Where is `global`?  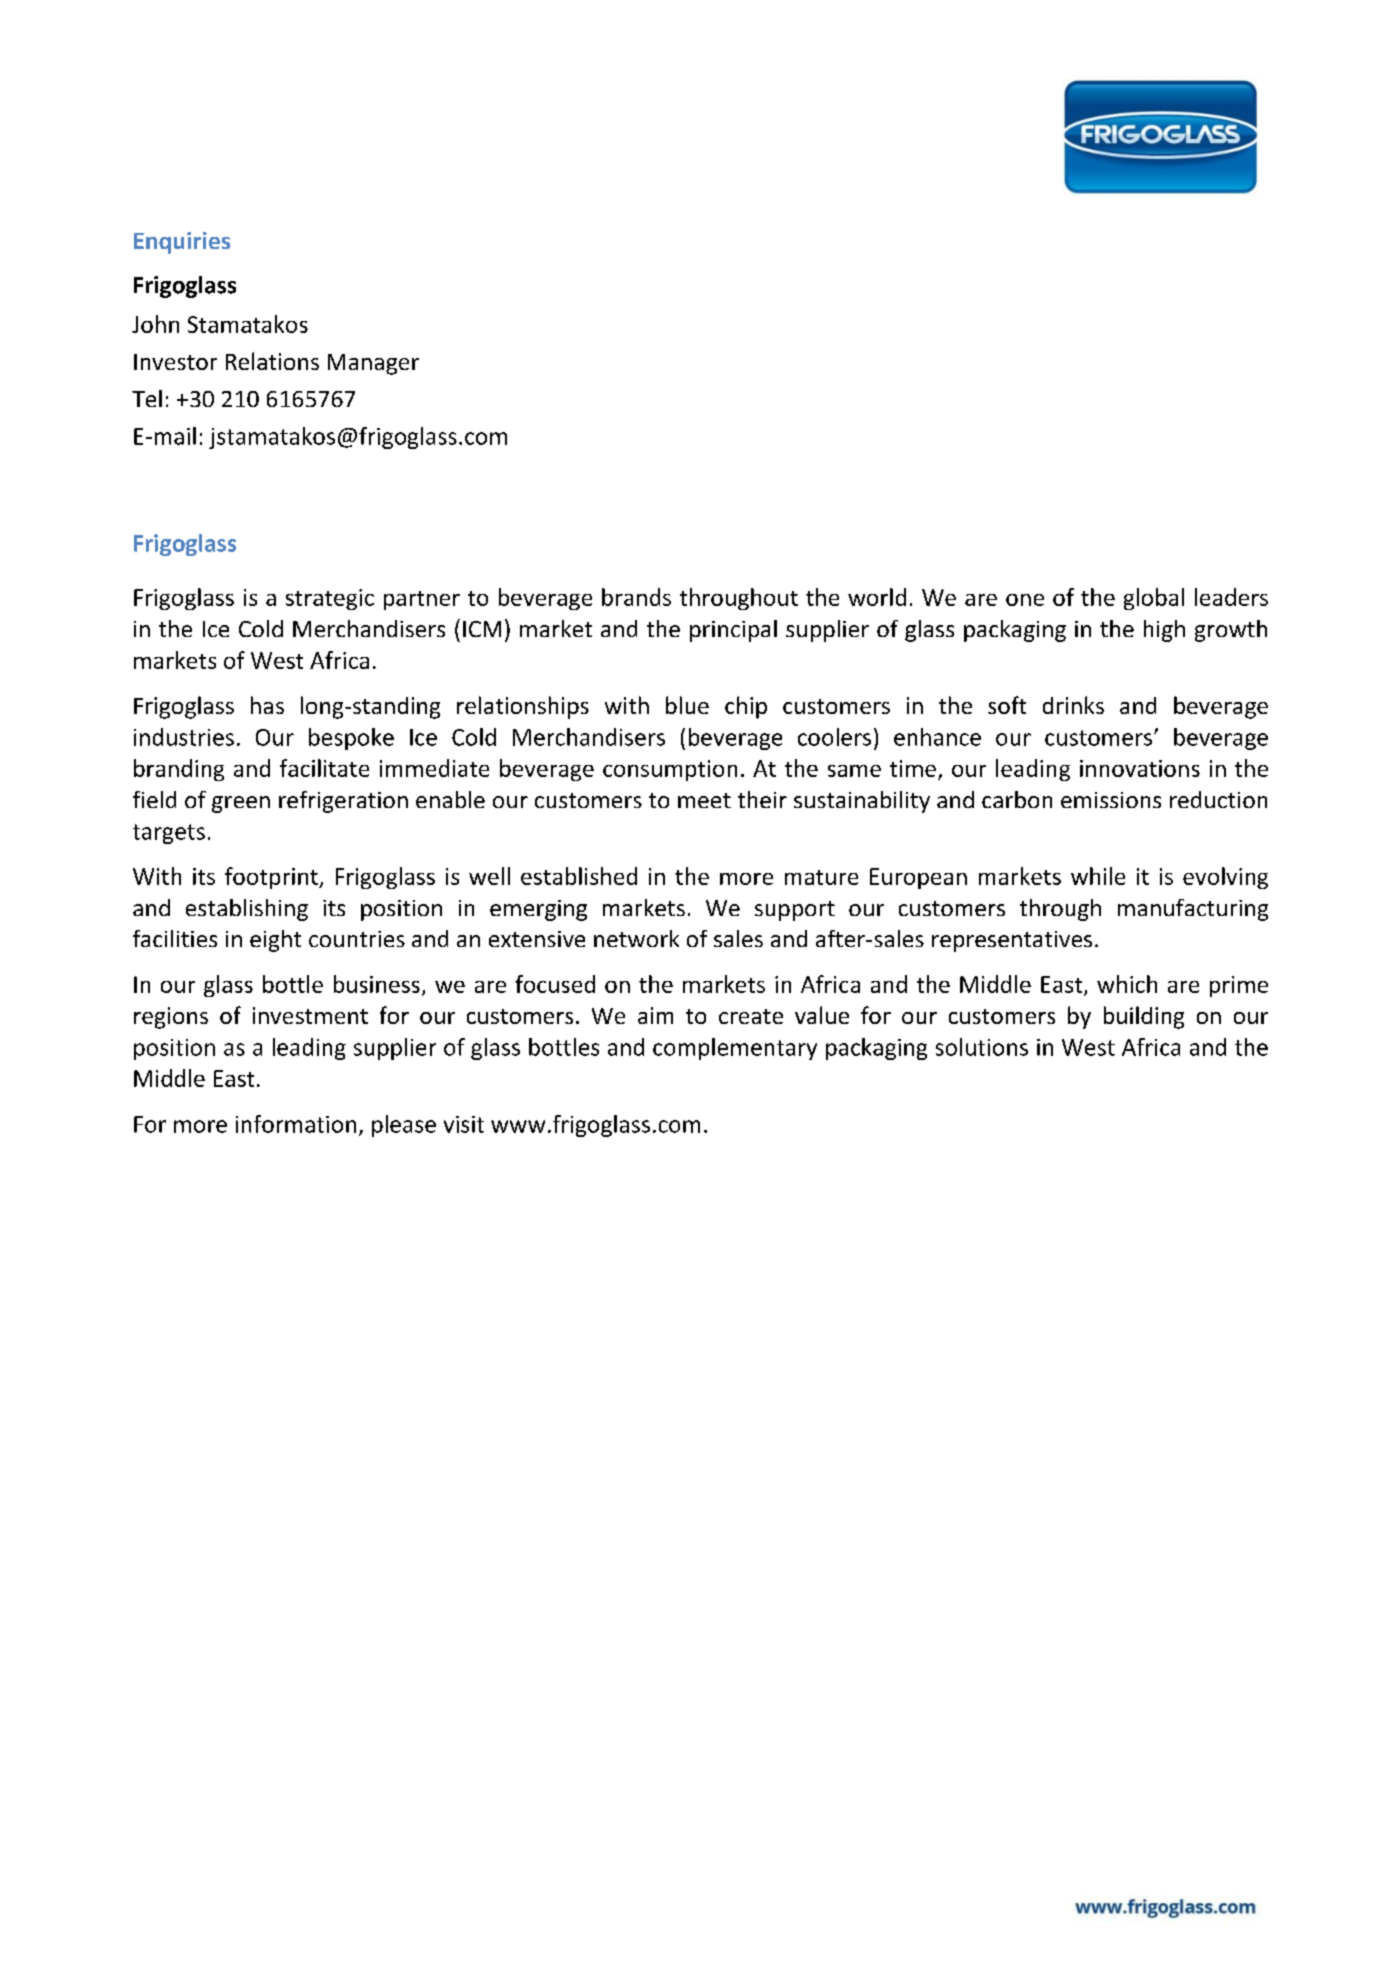 global is located at coordinates (1154, 599).
